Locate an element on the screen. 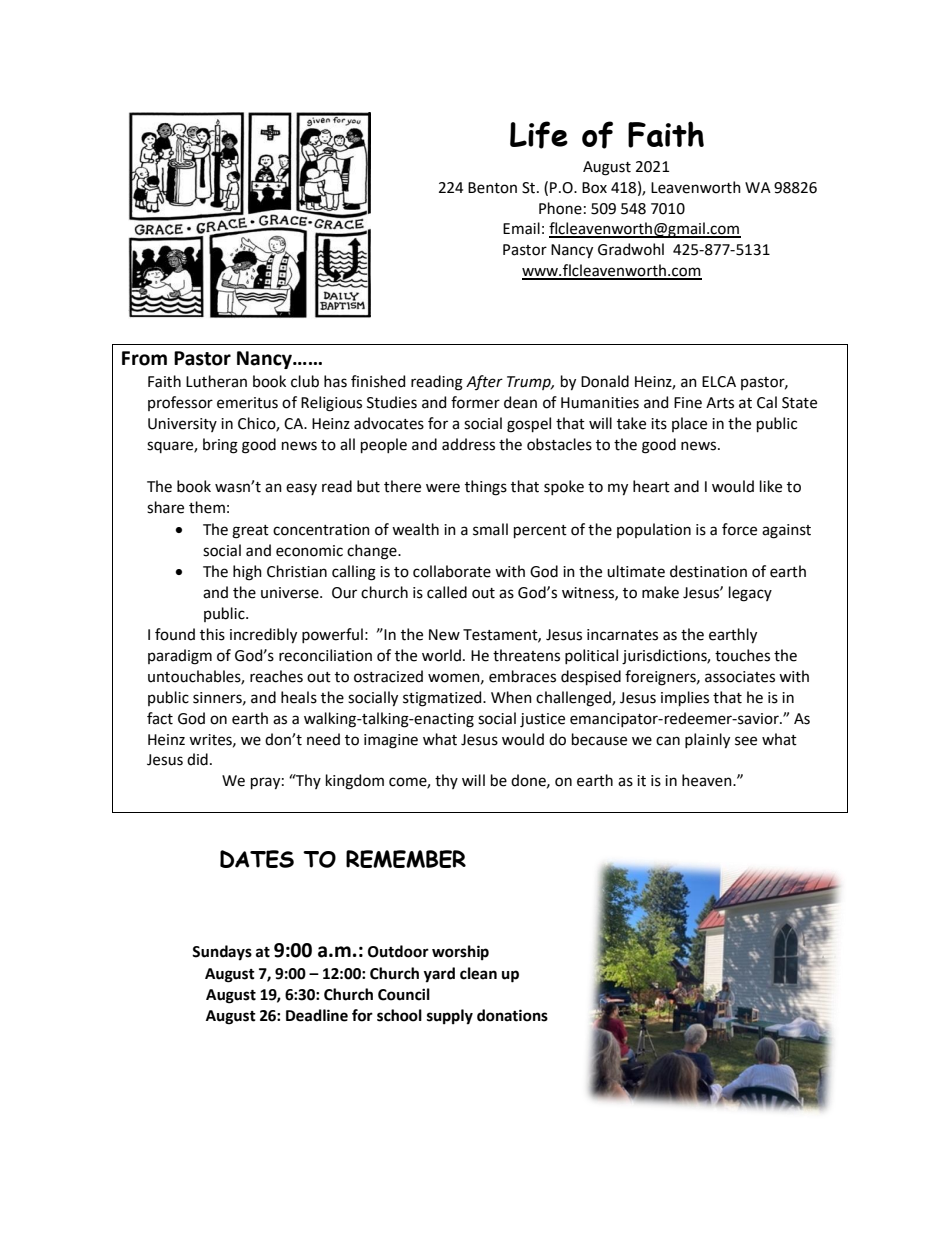 This screenshot has height=1233, width=952. Benton is located at coordinates (492, 188).
